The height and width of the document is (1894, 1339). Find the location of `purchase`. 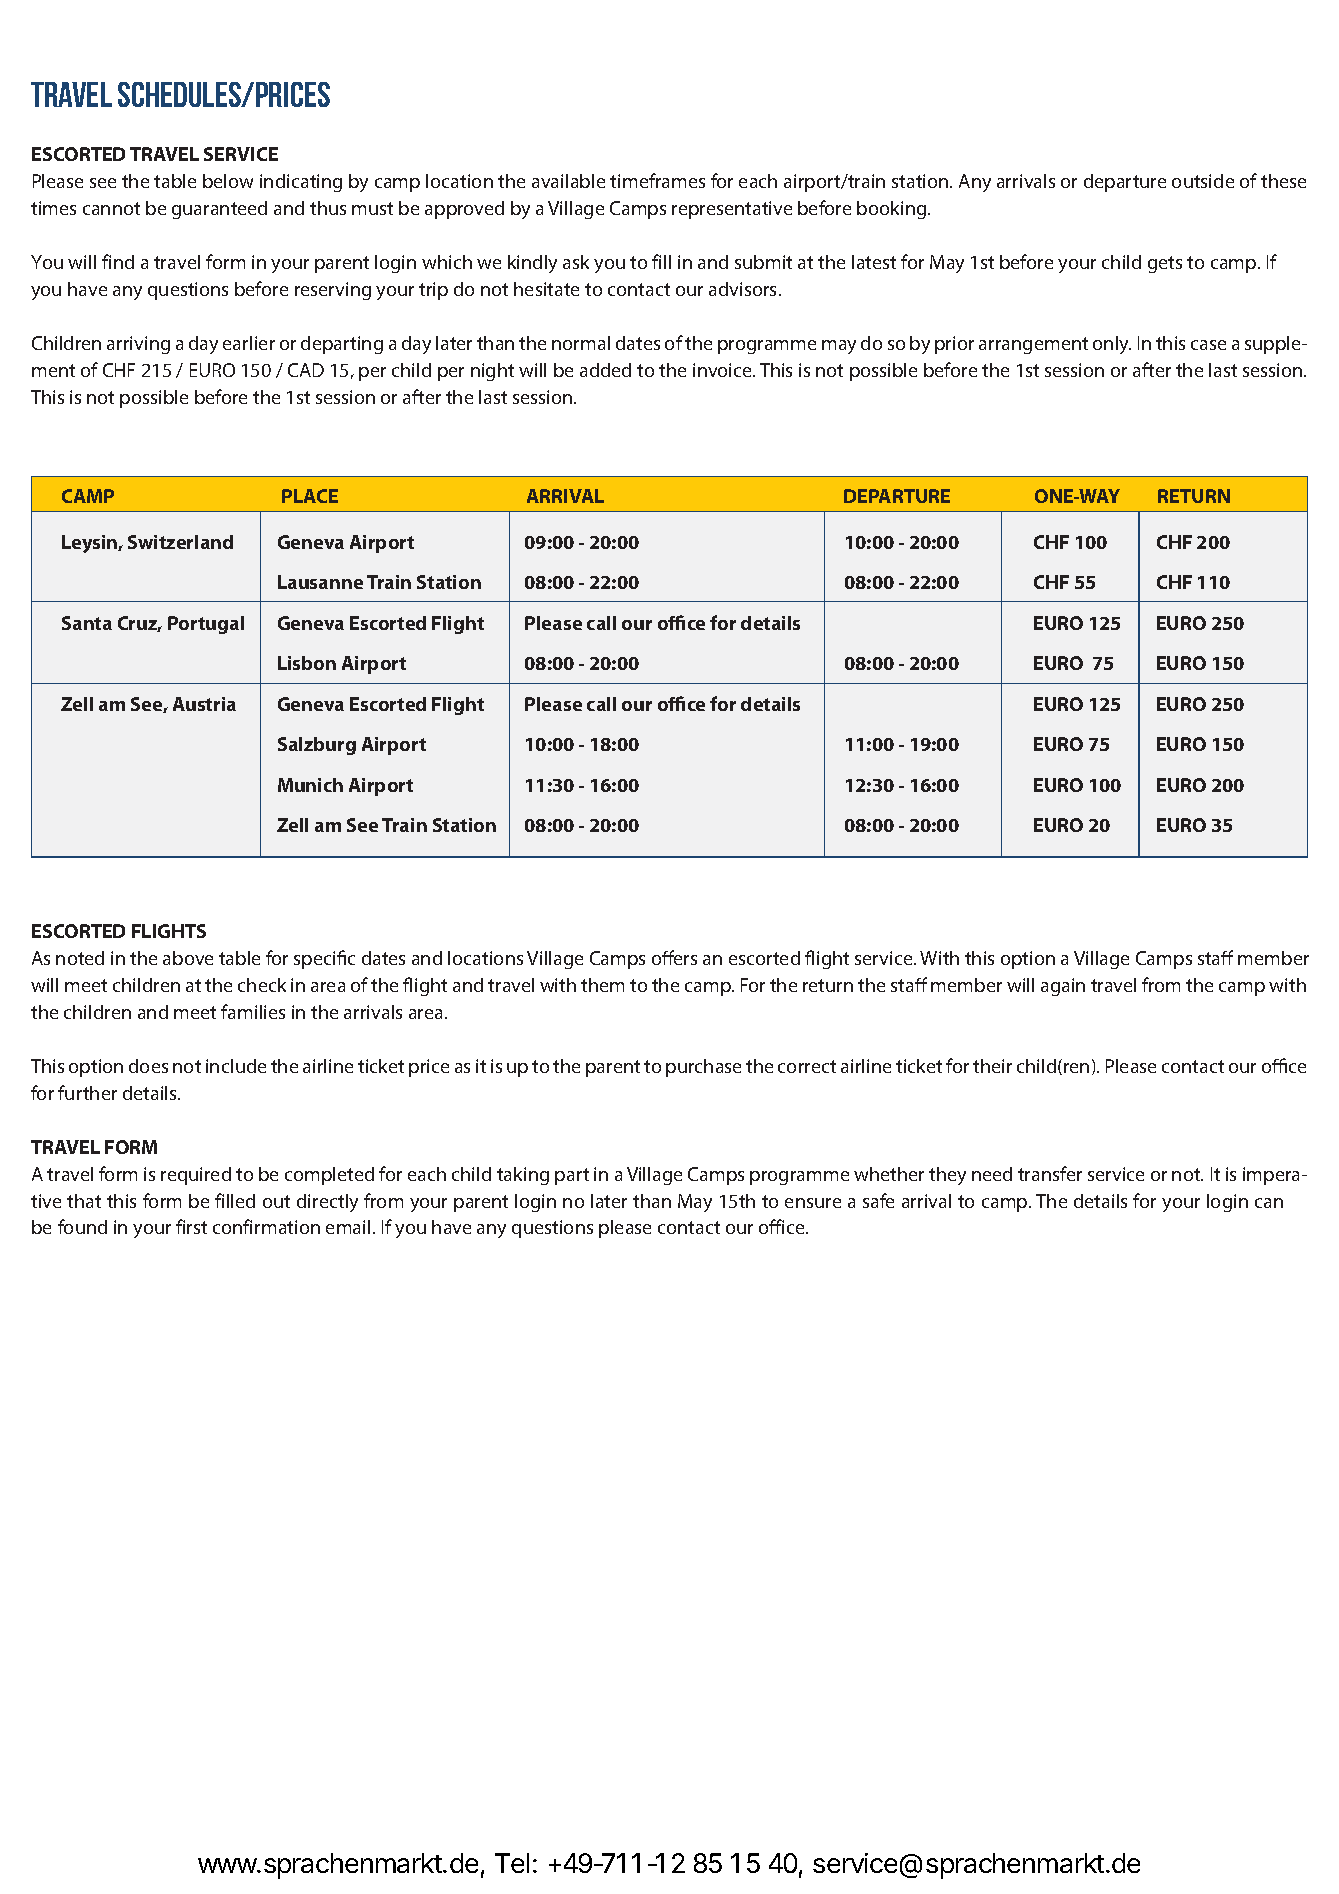

purchase is located at coordinates (703, 1068).
